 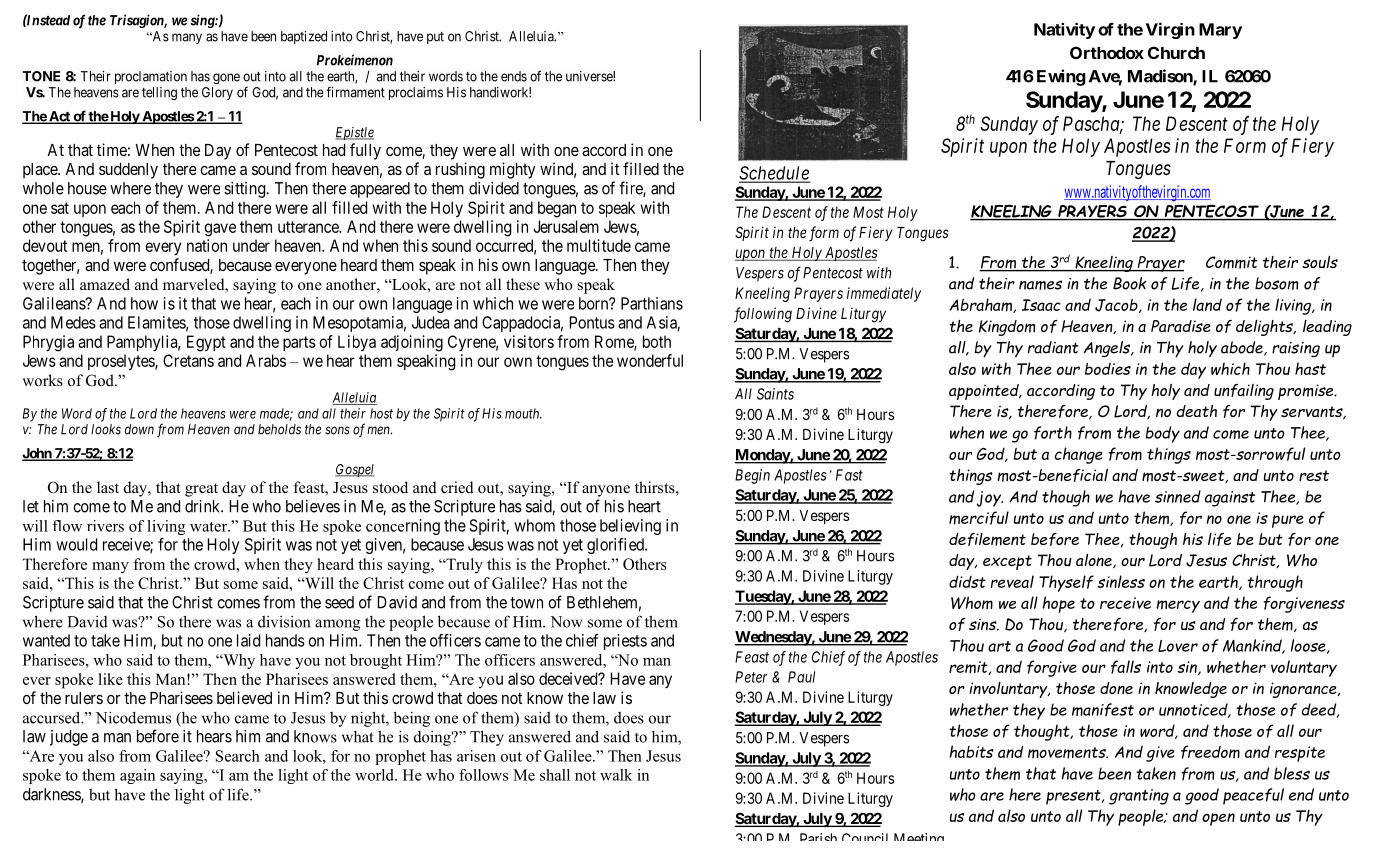 I want to click on priests, so click(x=625, y=642).
